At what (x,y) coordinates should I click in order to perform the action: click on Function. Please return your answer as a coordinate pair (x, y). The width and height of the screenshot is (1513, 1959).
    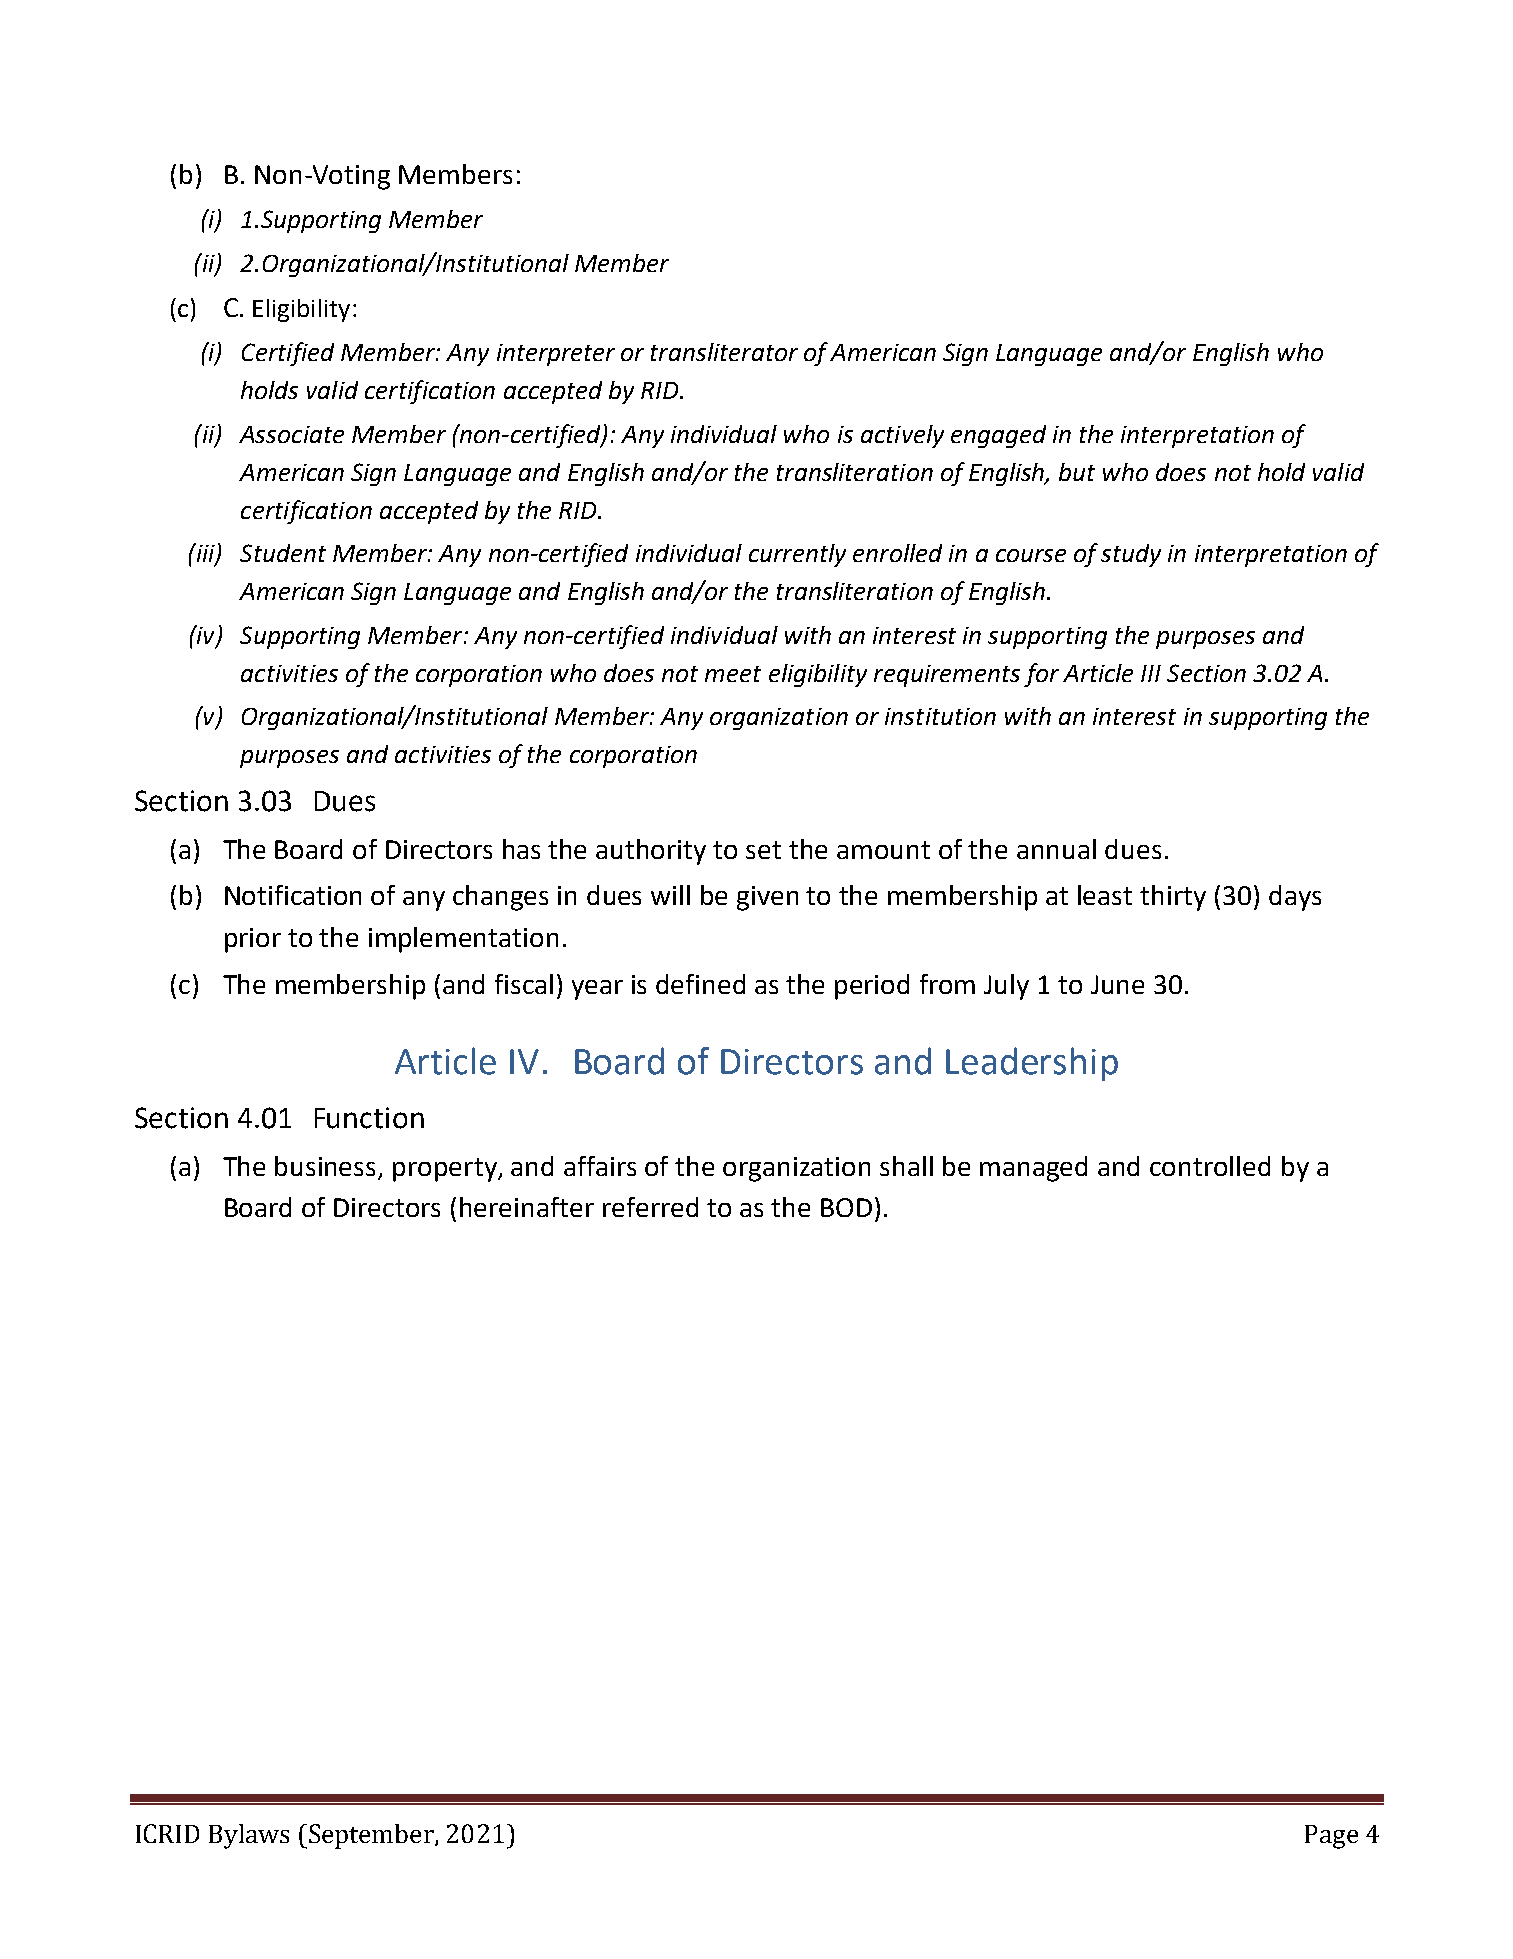
    Looking at the image, I should click on (369, 1118).
